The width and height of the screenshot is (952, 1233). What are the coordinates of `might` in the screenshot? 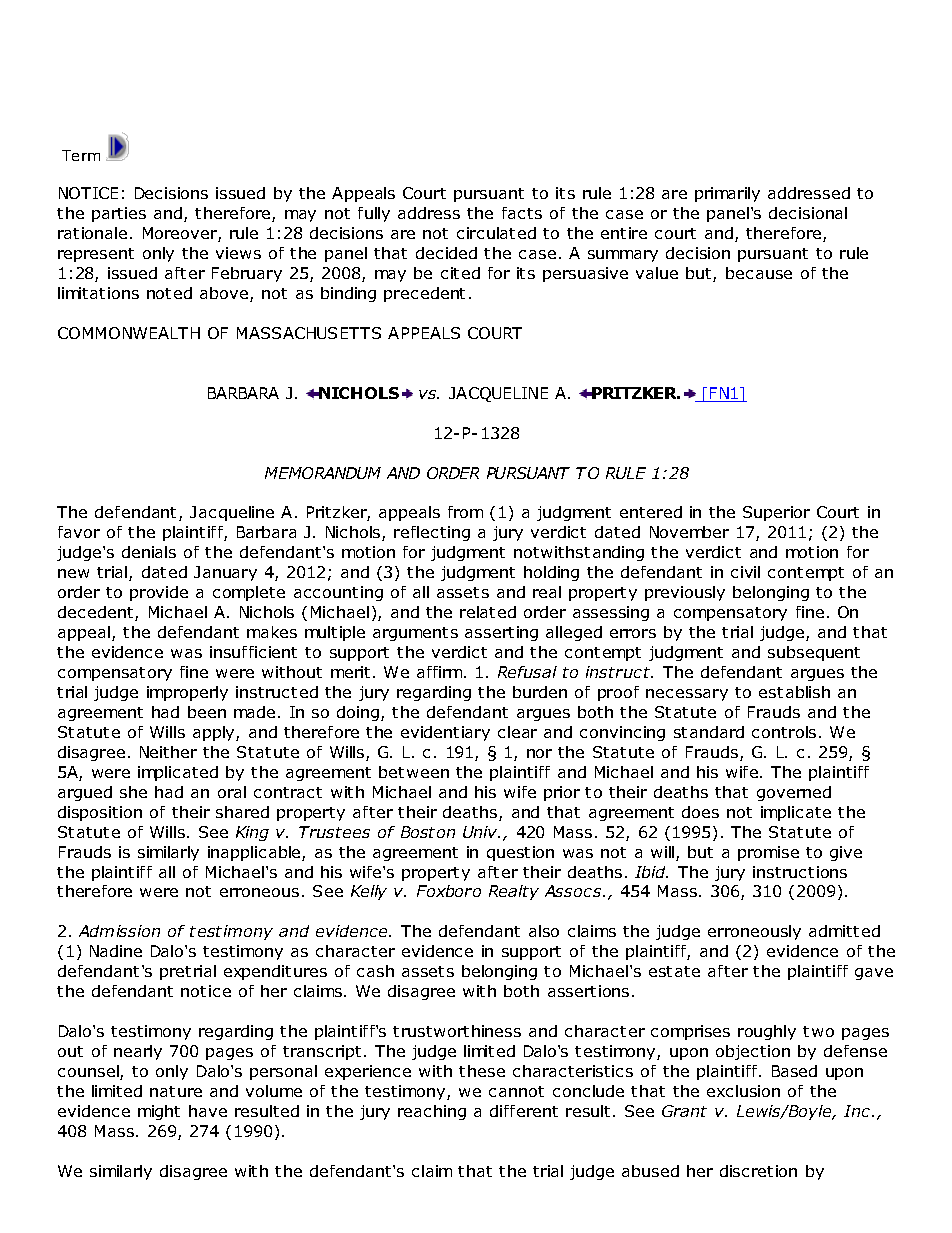 It's located at (159, 1112).
